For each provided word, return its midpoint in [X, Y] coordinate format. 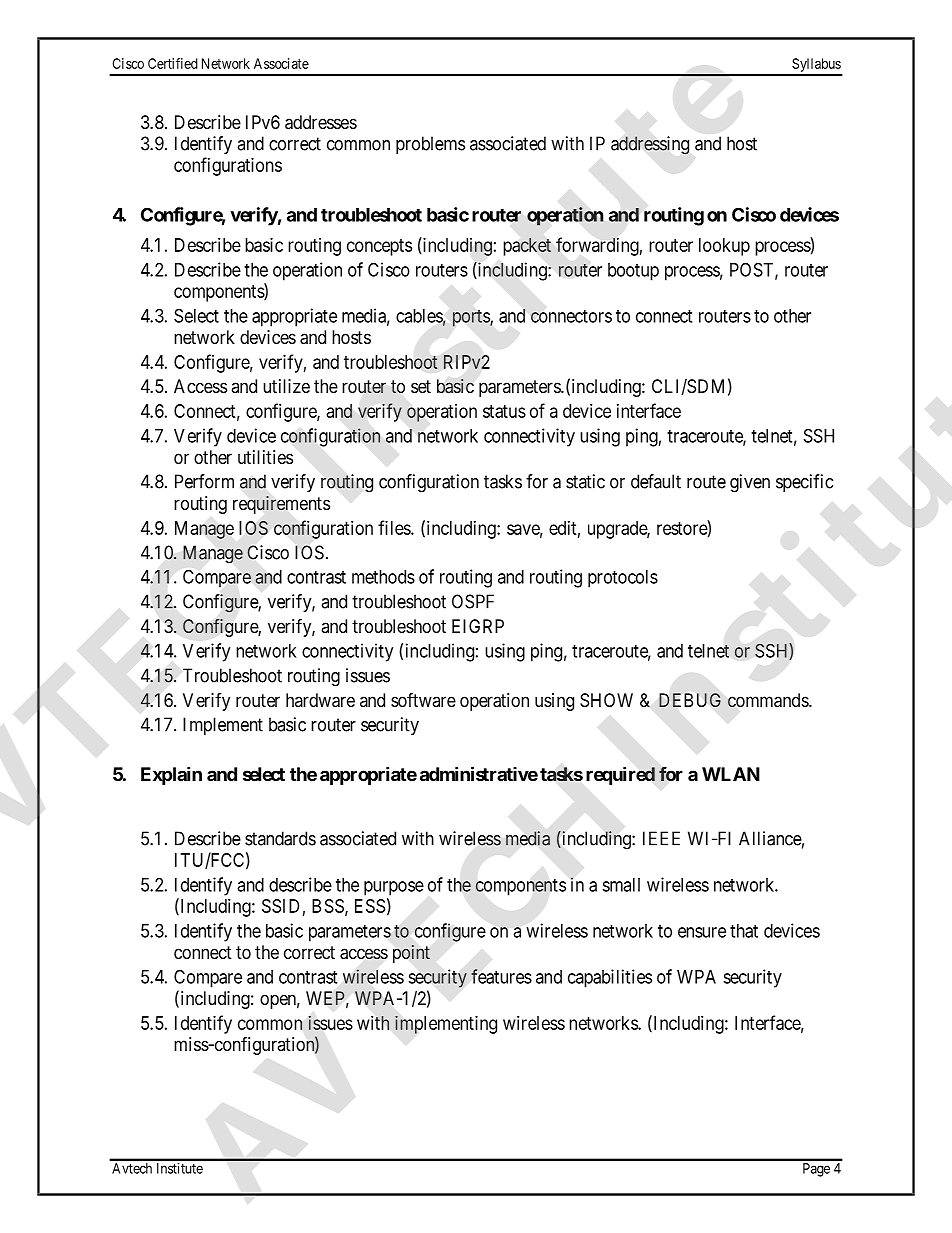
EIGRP [478, 626]
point [411, 954]
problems [430, 145]
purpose [394, 888]
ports [472, 318]
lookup [724, 247]
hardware [320, 700]
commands [769, 700]
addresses [321, 122]
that [744, 931]
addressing [650, 145]
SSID [280, 906]
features [501, 976]
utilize [286, 386]
